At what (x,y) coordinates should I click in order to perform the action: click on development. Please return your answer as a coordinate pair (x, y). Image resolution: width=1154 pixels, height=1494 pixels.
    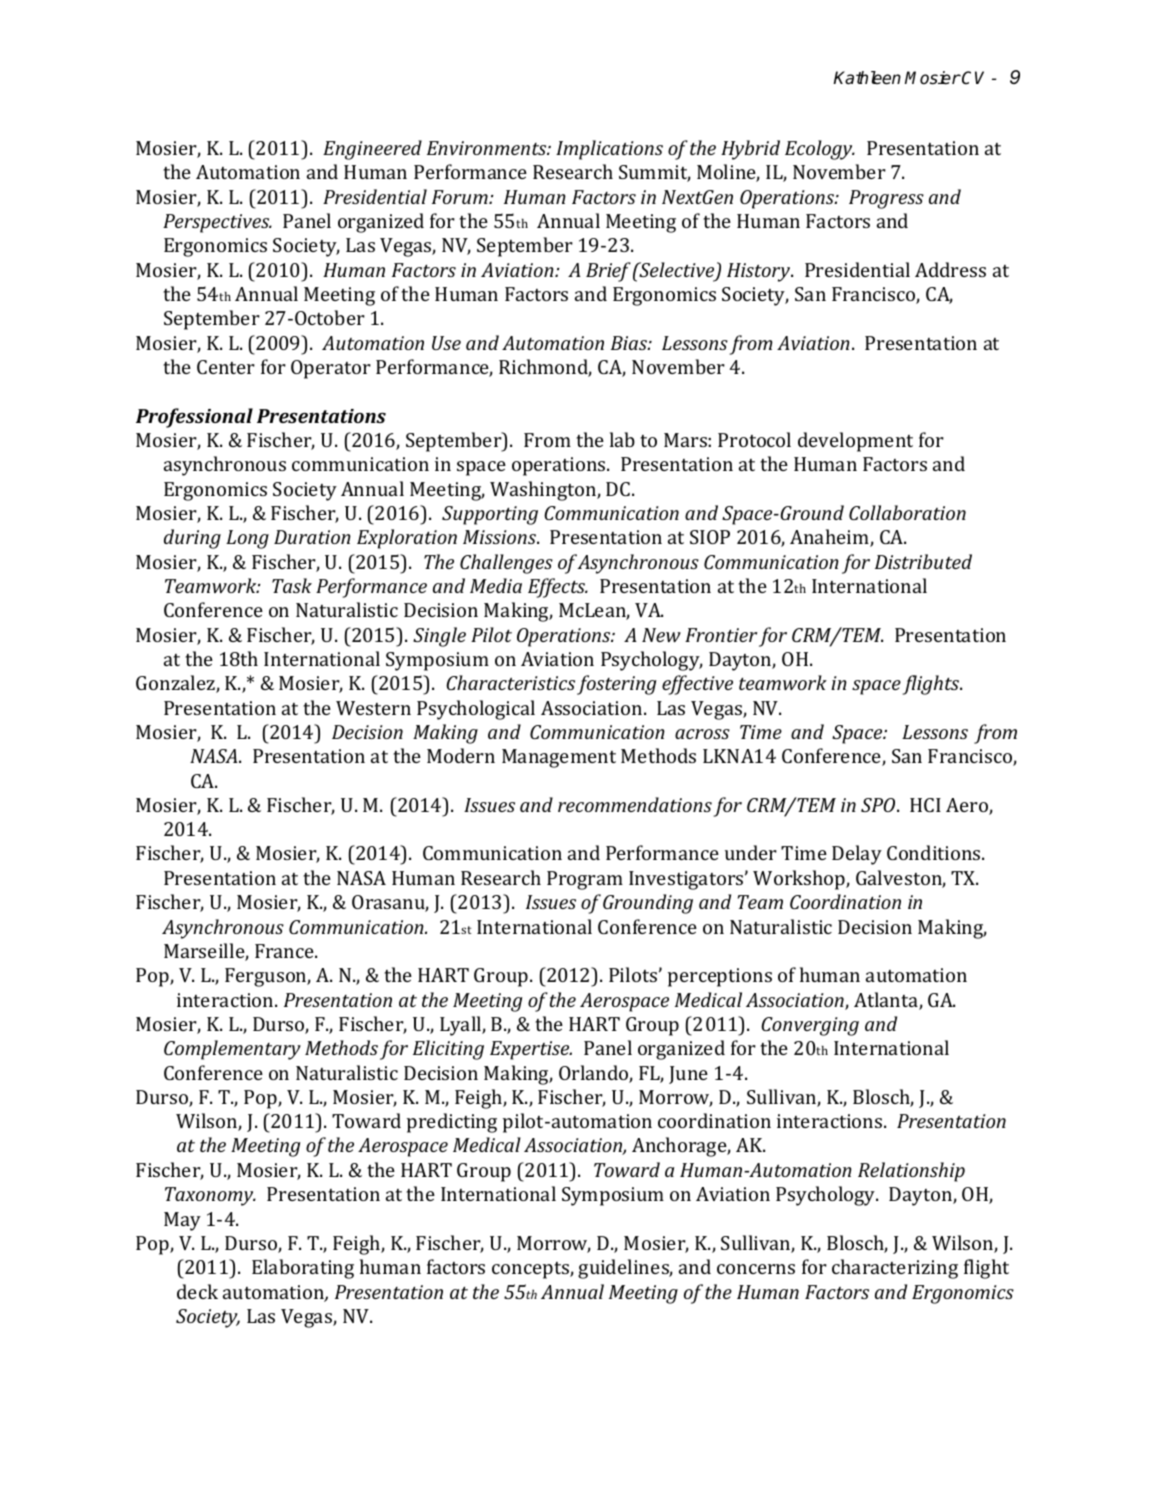
    Looking at the image, I should click on (855, 442).
